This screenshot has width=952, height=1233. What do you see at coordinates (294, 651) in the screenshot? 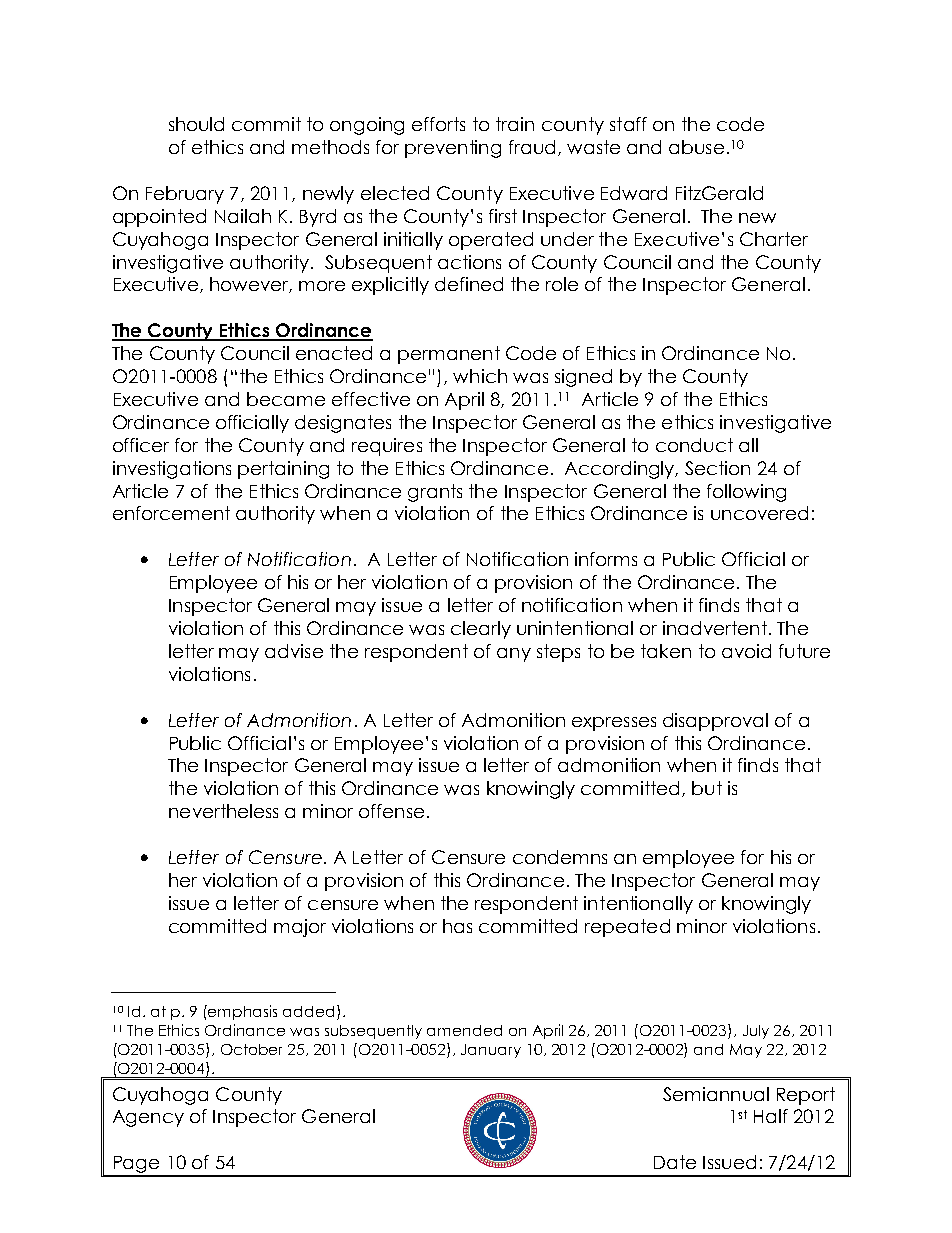
I see `advise` at bounding box center [294, 651].
